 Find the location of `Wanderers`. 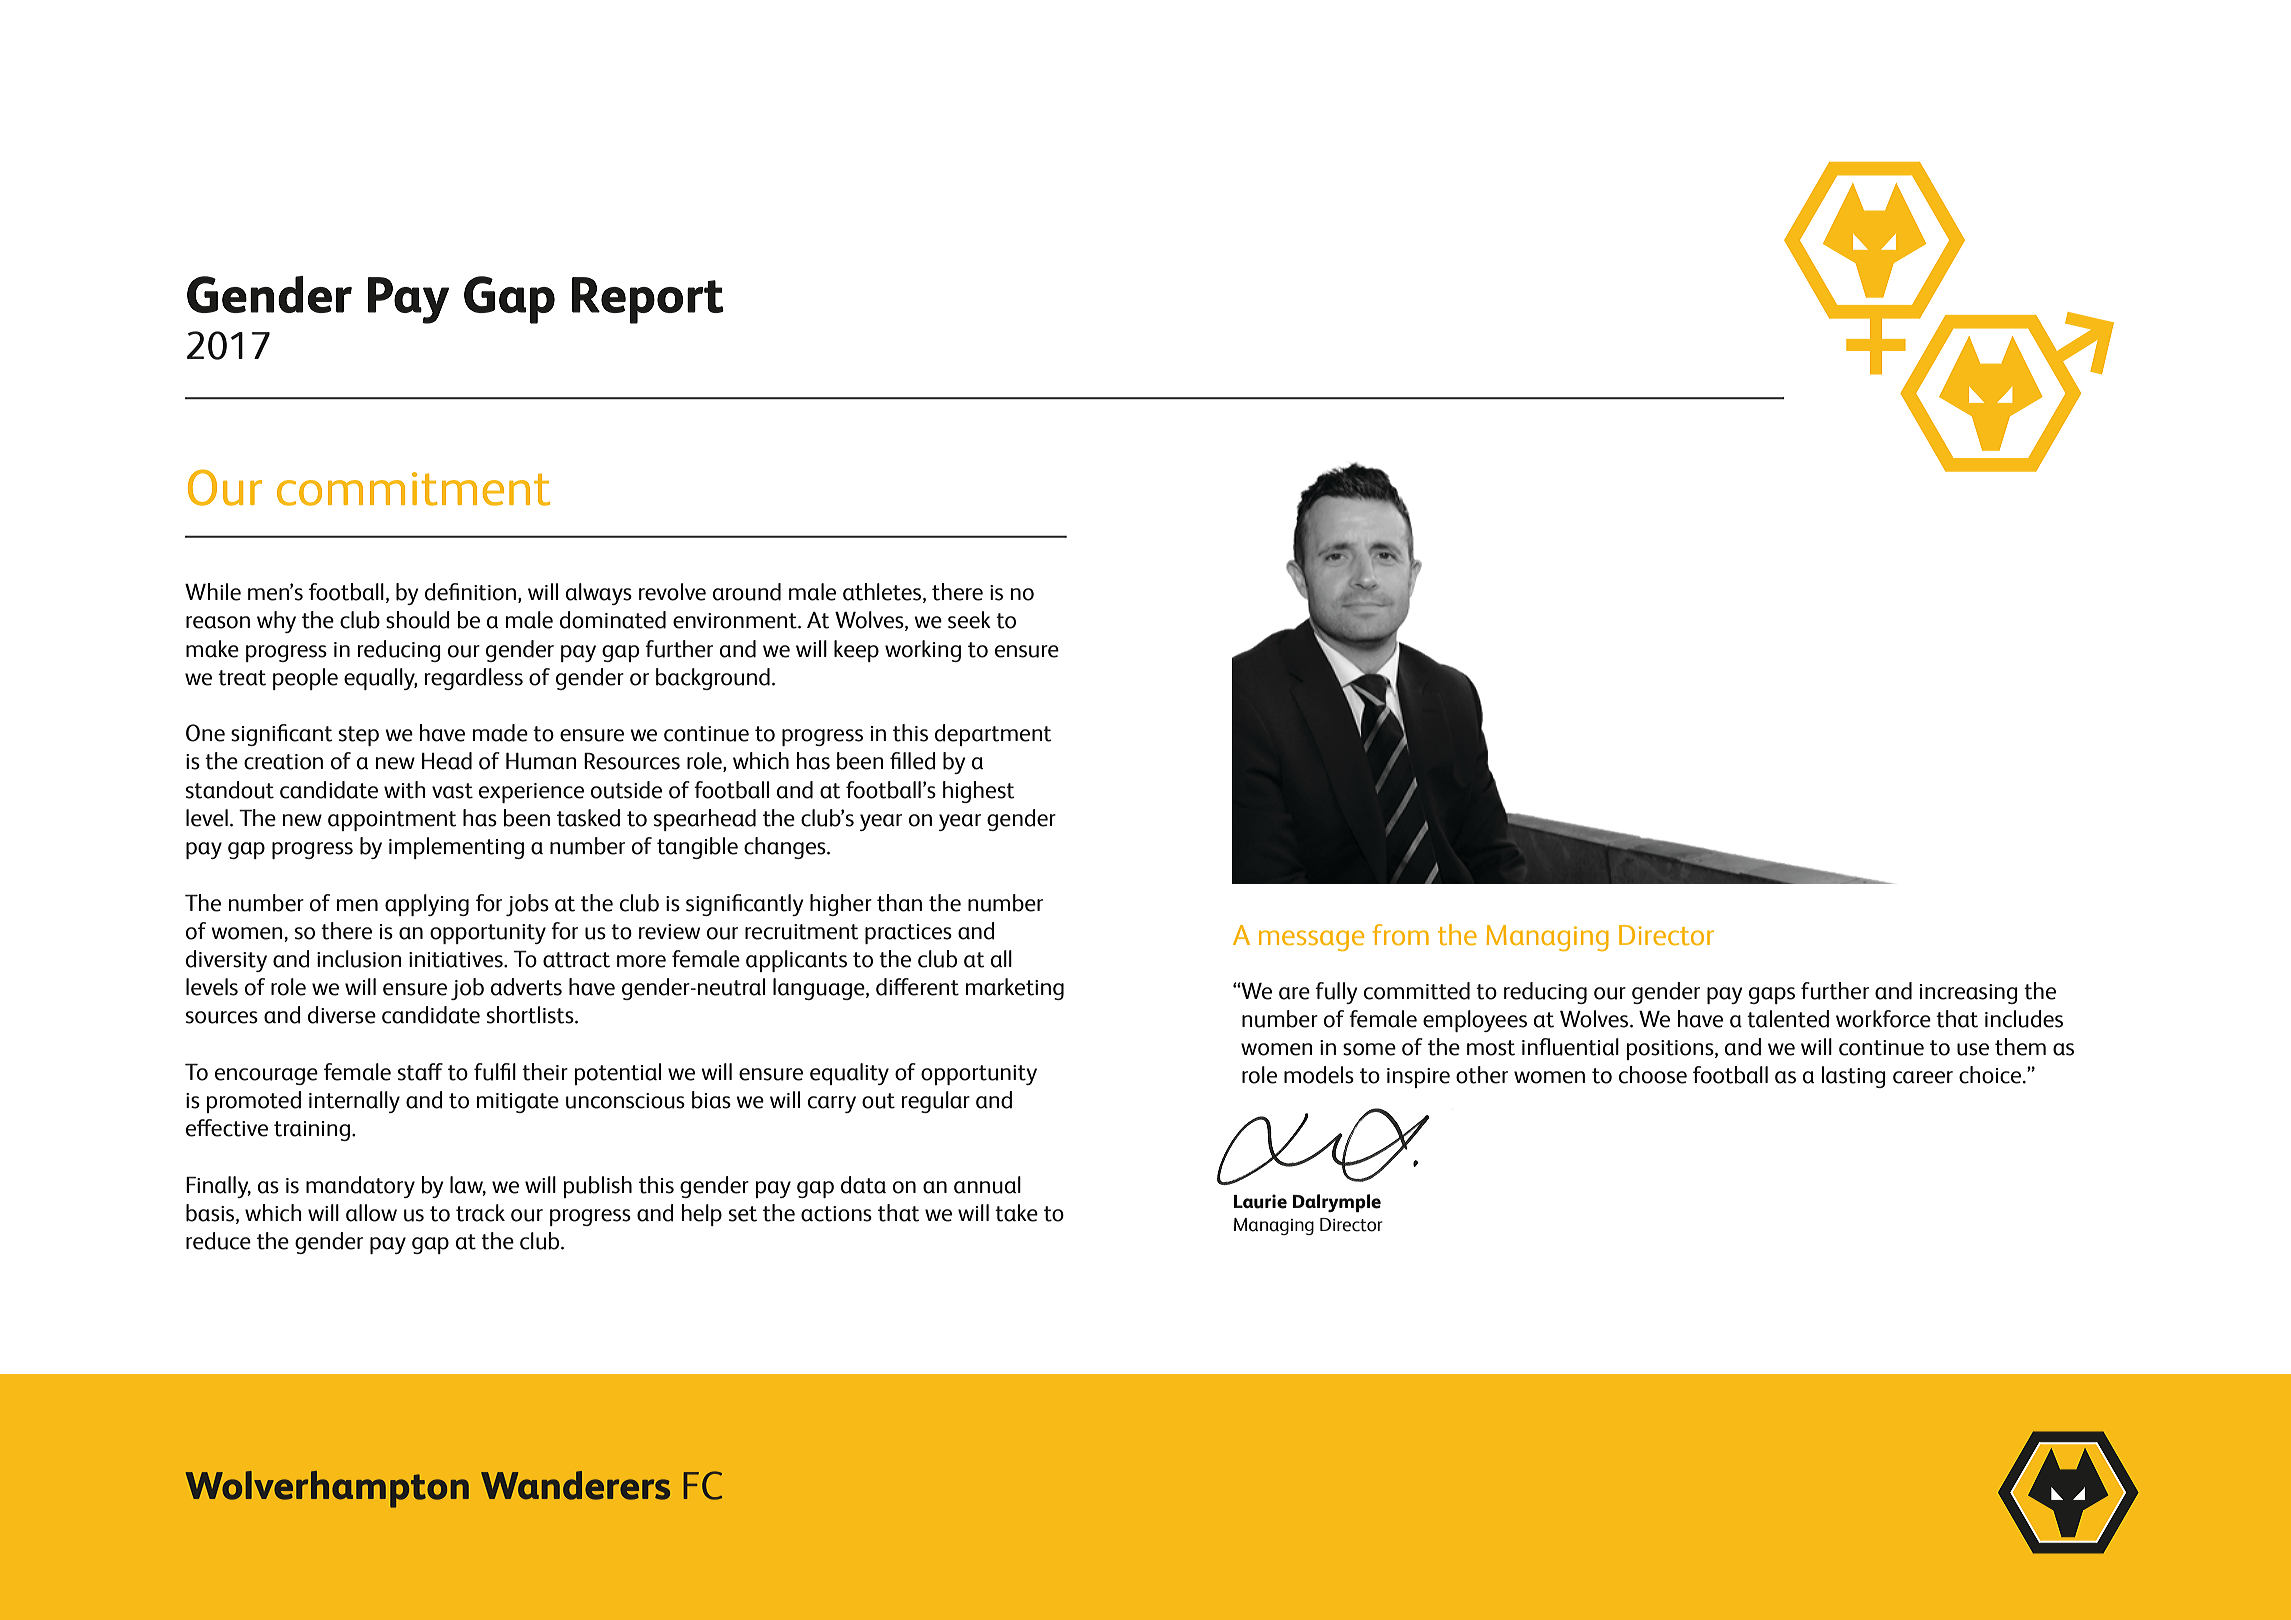

Wanderers is located at coordinates (575, 1485).
